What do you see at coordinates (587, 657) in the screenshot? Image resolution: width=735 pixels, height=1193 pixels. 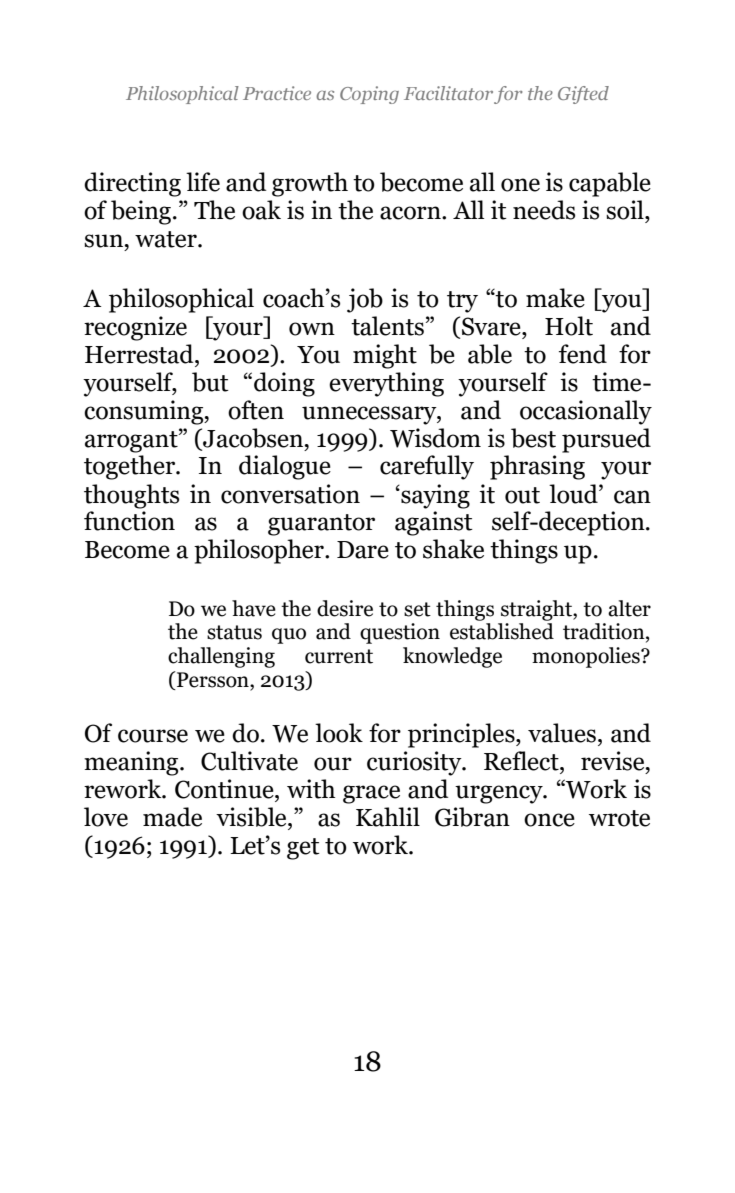 I see `monopolies` at bounding box center [587, 657].
